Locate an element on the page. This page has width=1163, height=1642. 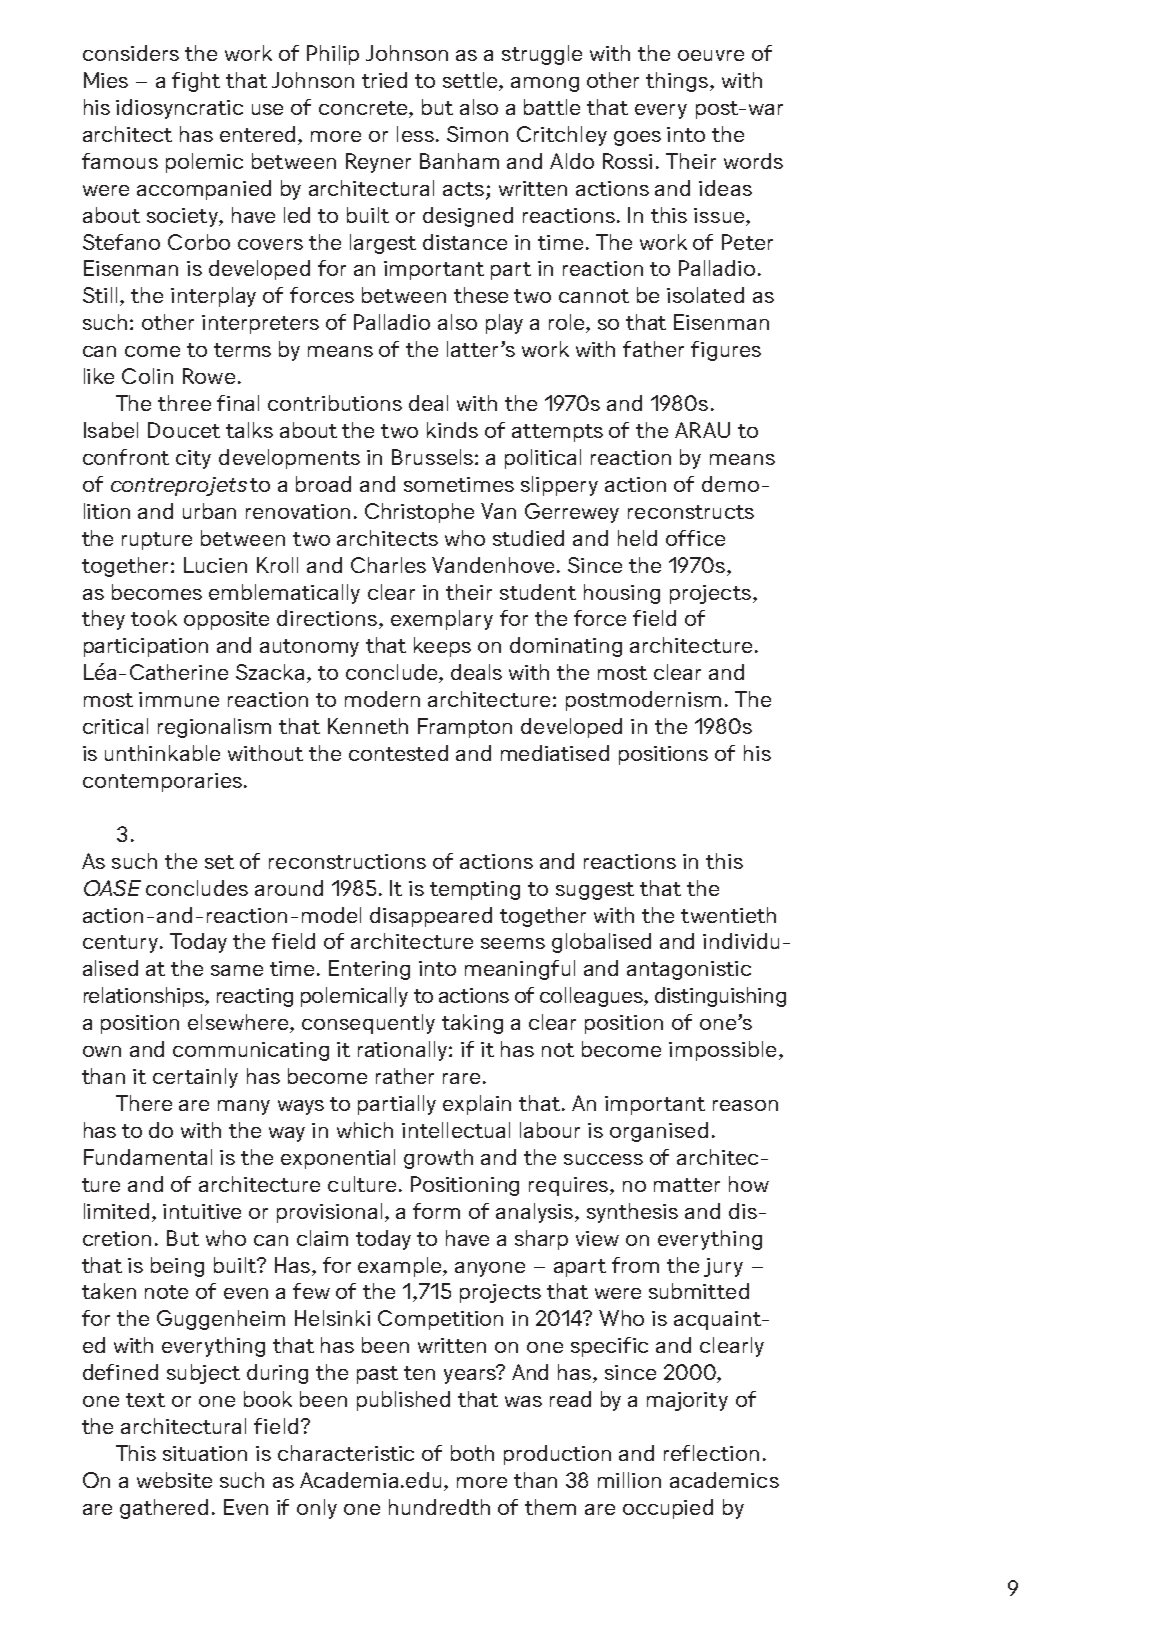
less is located at coordinates (415, 134).
